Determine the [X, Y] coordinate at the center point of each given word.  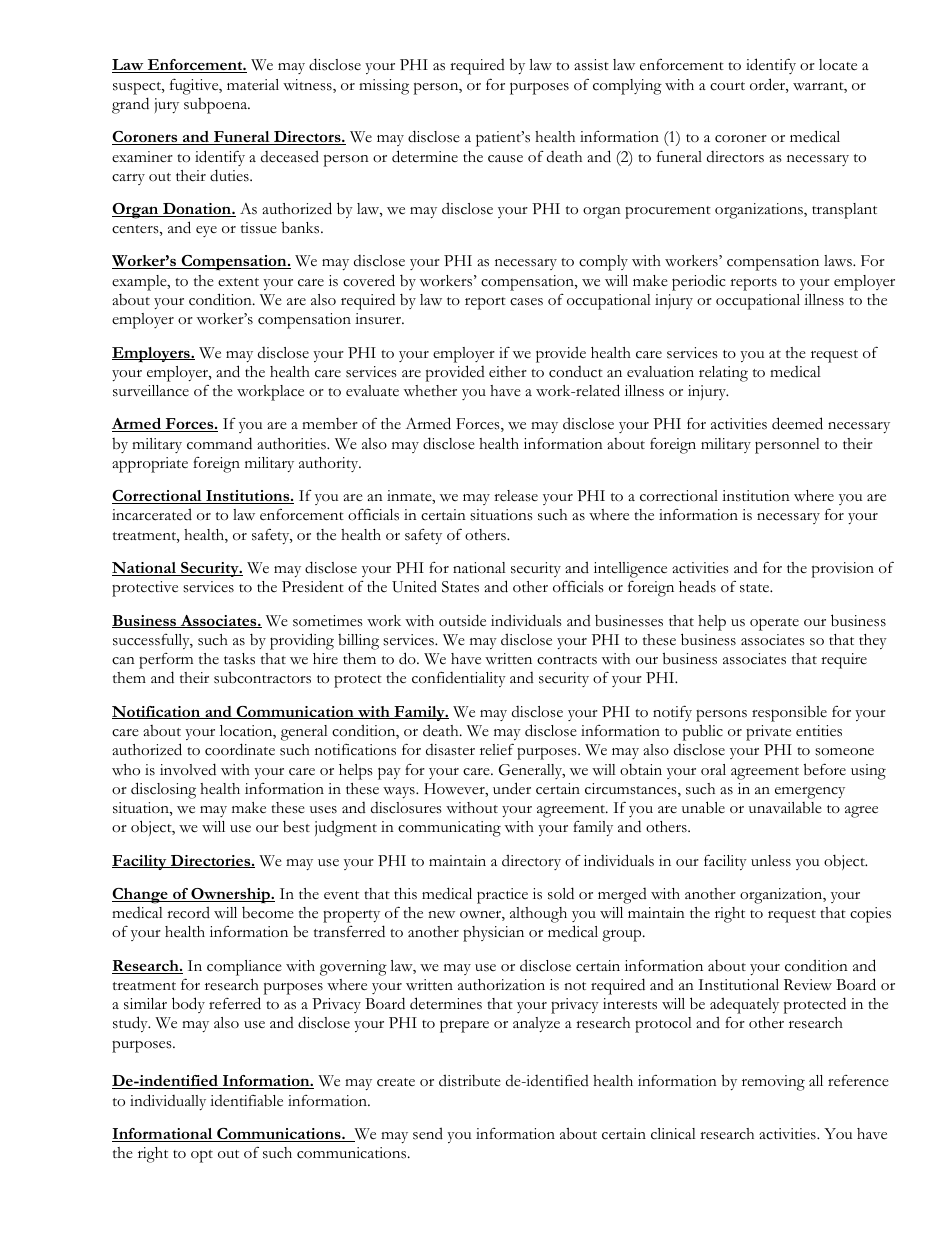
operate [774, 624]
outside [462, 620]
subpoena [217, 106]
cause [505, 159]
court [727, 86]
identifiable [246, 1101]
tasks [239, 659]
